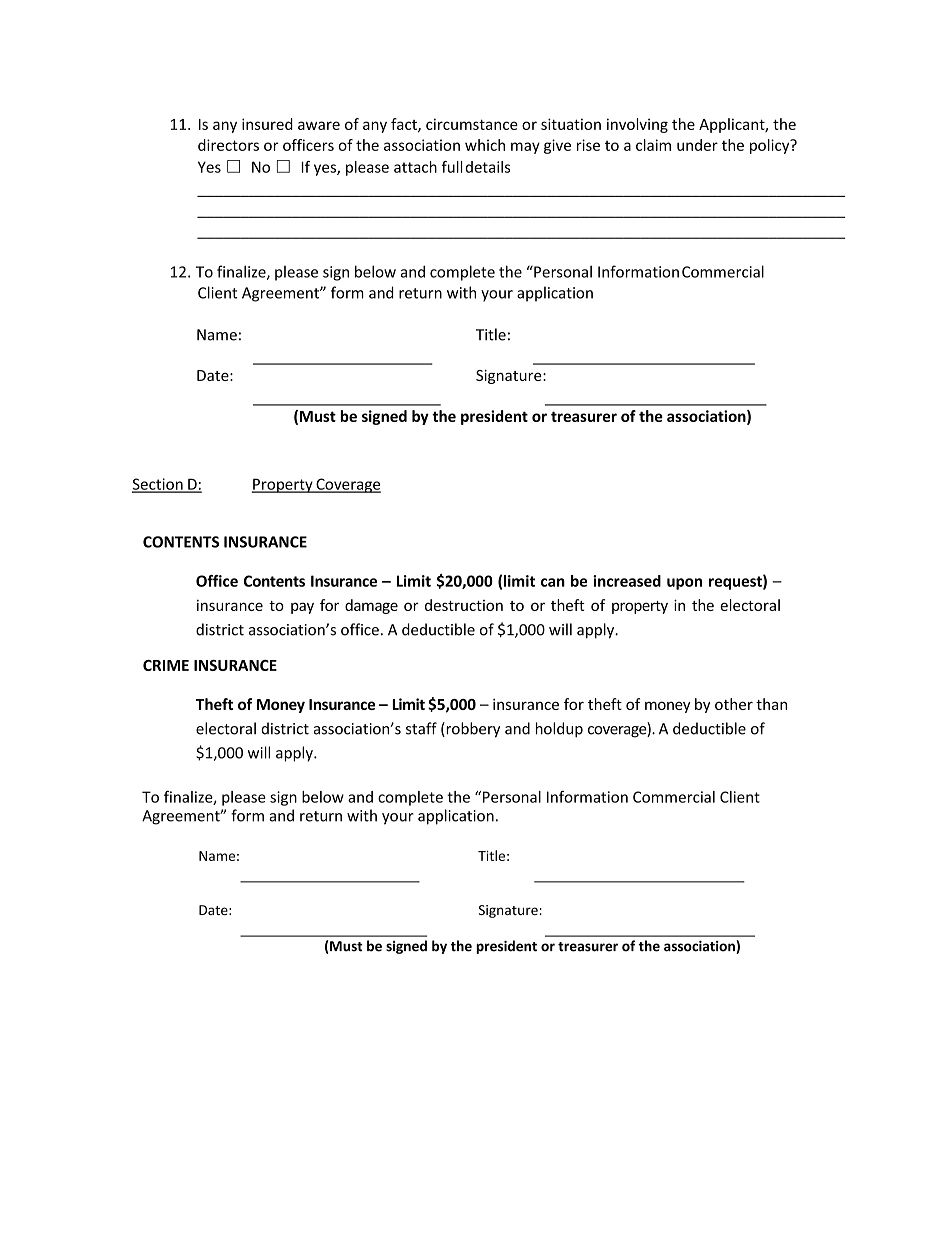  Describe the element at coordinates (485, 145) in the page. I see `which` at that location.
